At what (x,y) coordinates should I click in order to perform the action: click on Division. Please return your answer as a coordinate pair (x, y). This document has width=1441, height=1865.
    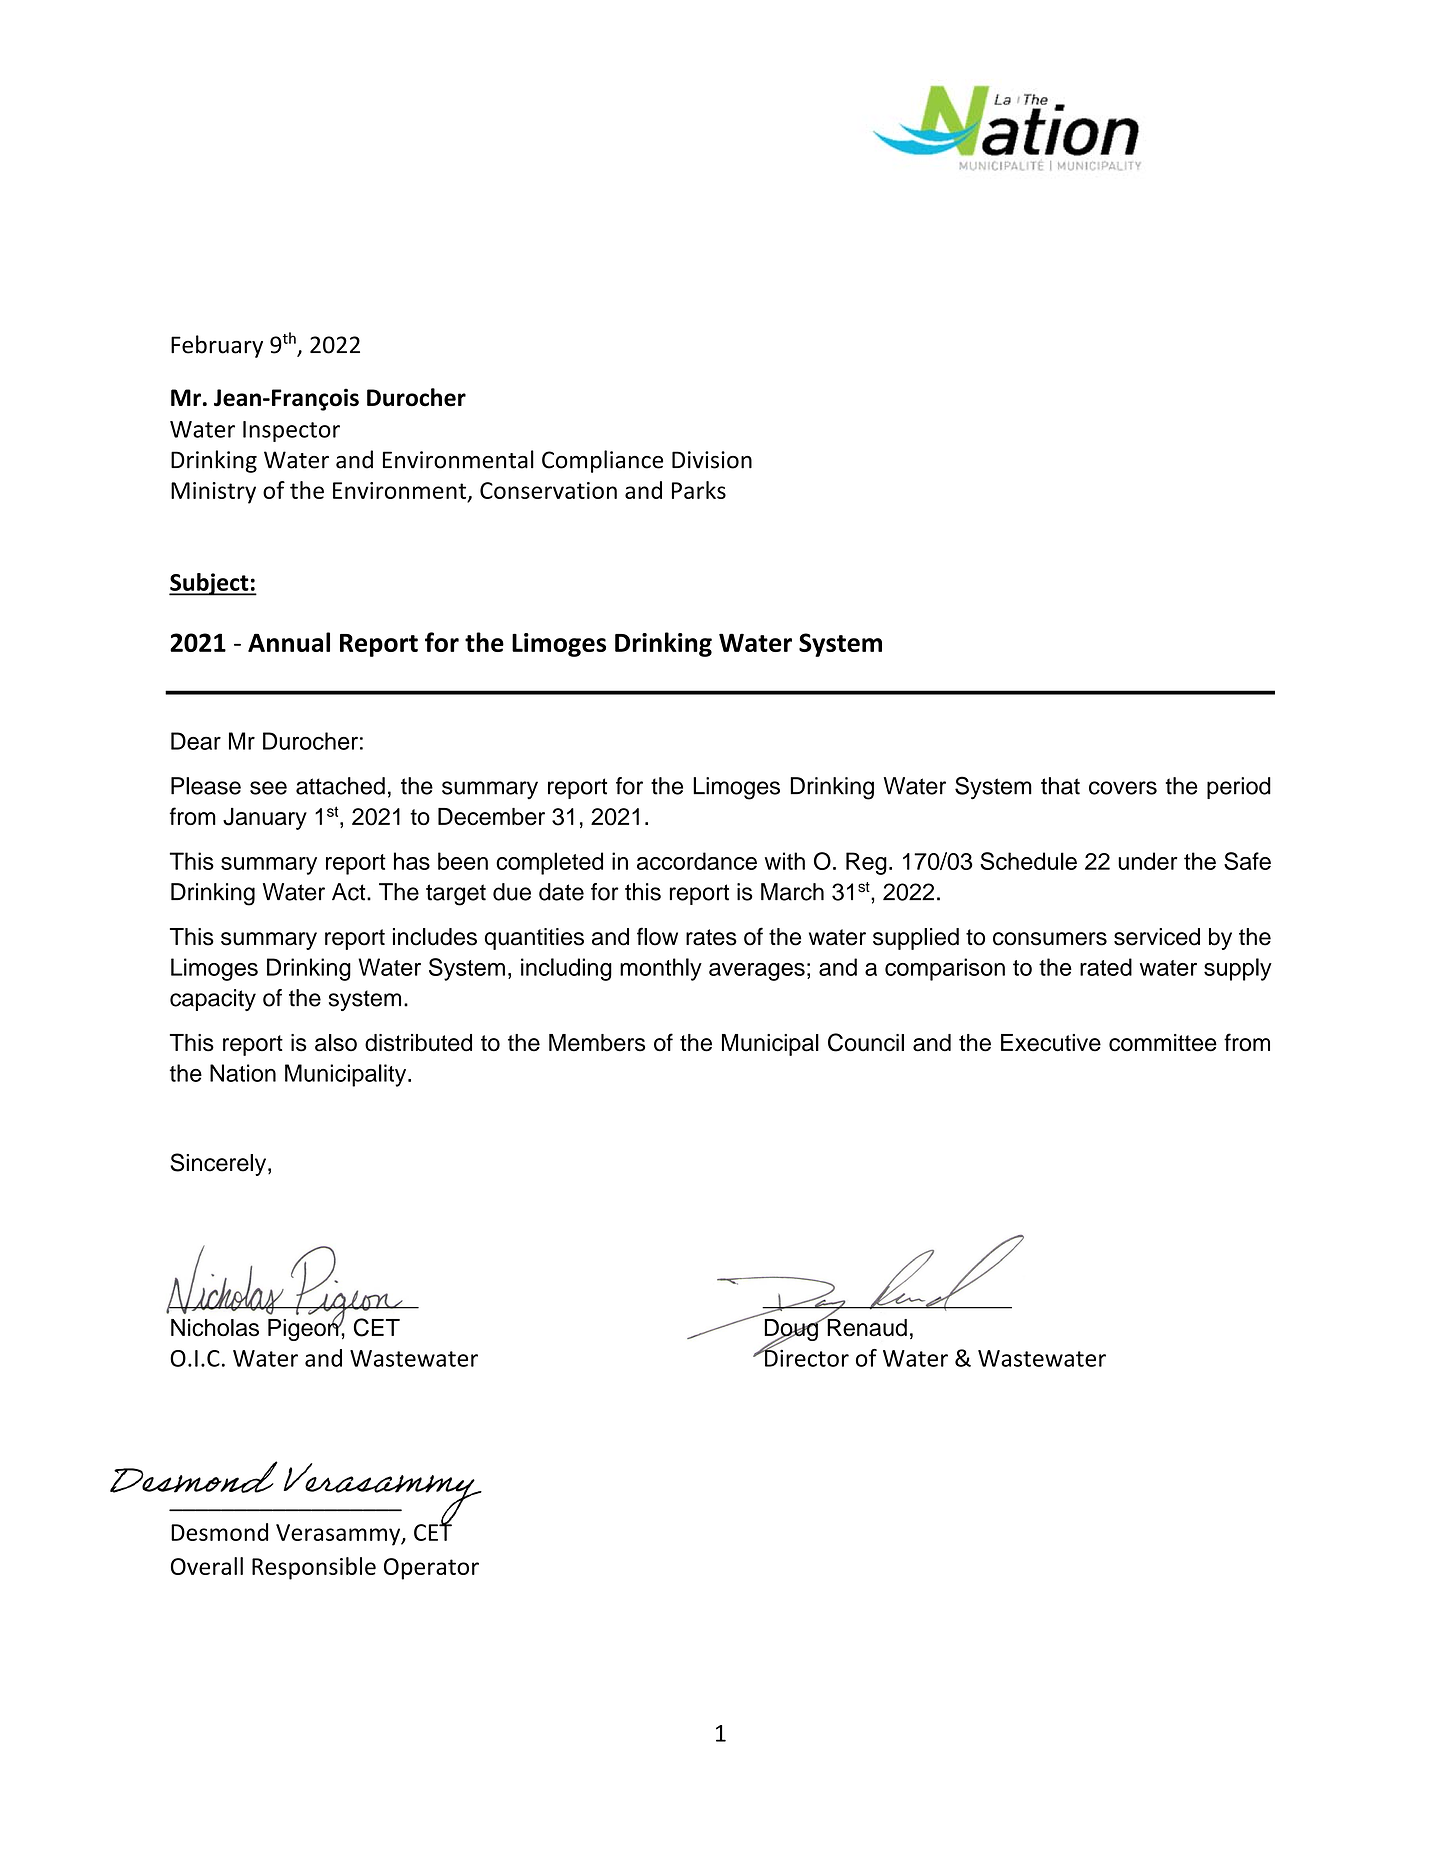
    Looking at the image, I should click on (712, 460).
